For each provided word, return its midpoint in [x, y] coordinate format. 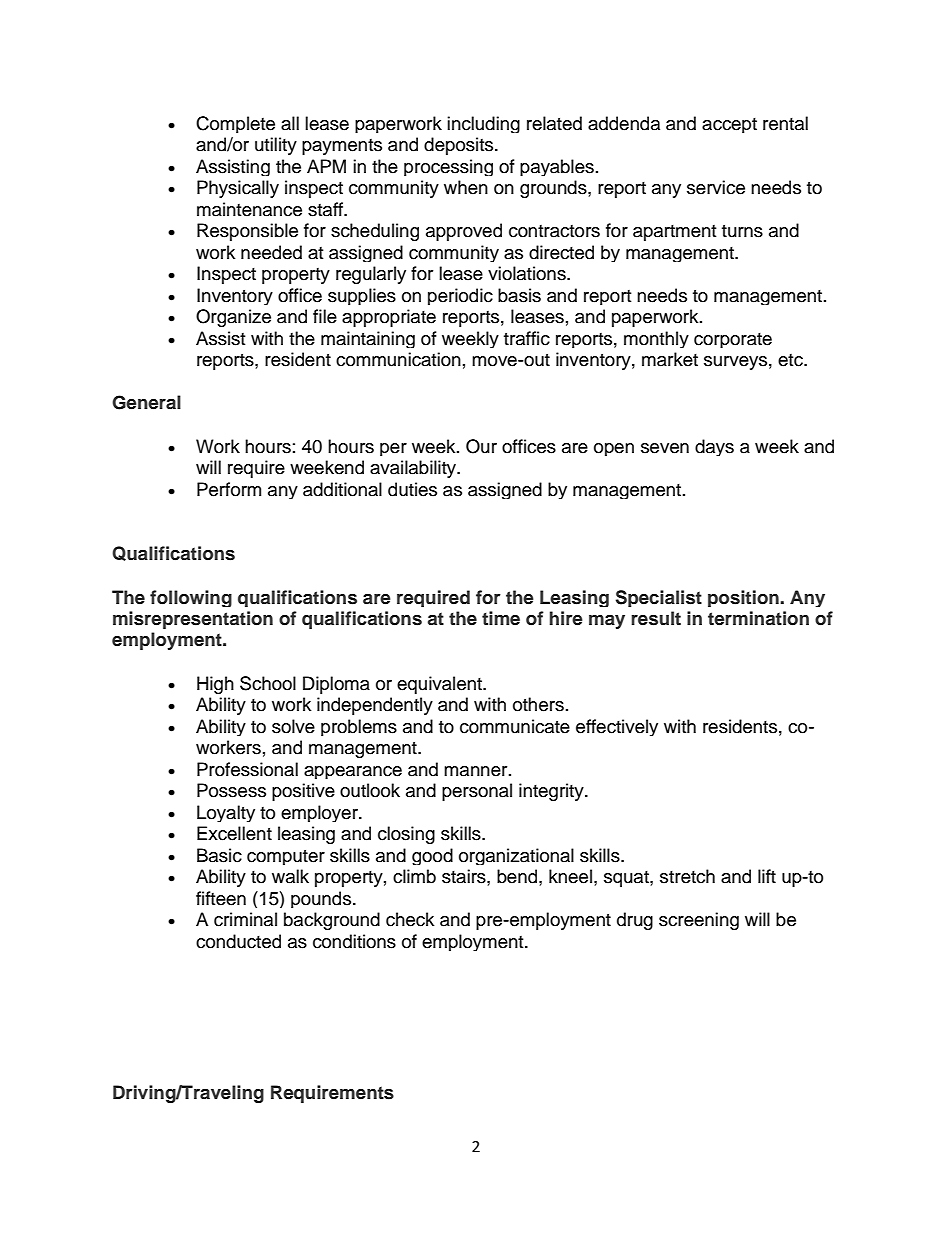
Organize [233, 318]
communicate [515, 726]
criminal [245, 919]
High [215, 685]
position [744, 598]
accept [729, 125]
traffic [527, 338]
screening [699, 921]
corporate [733, 340]
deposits [460, 146]
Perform [229, 489]
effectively [617, 727]
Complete [235, 124]
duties [412, 489]
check [410, 919]
